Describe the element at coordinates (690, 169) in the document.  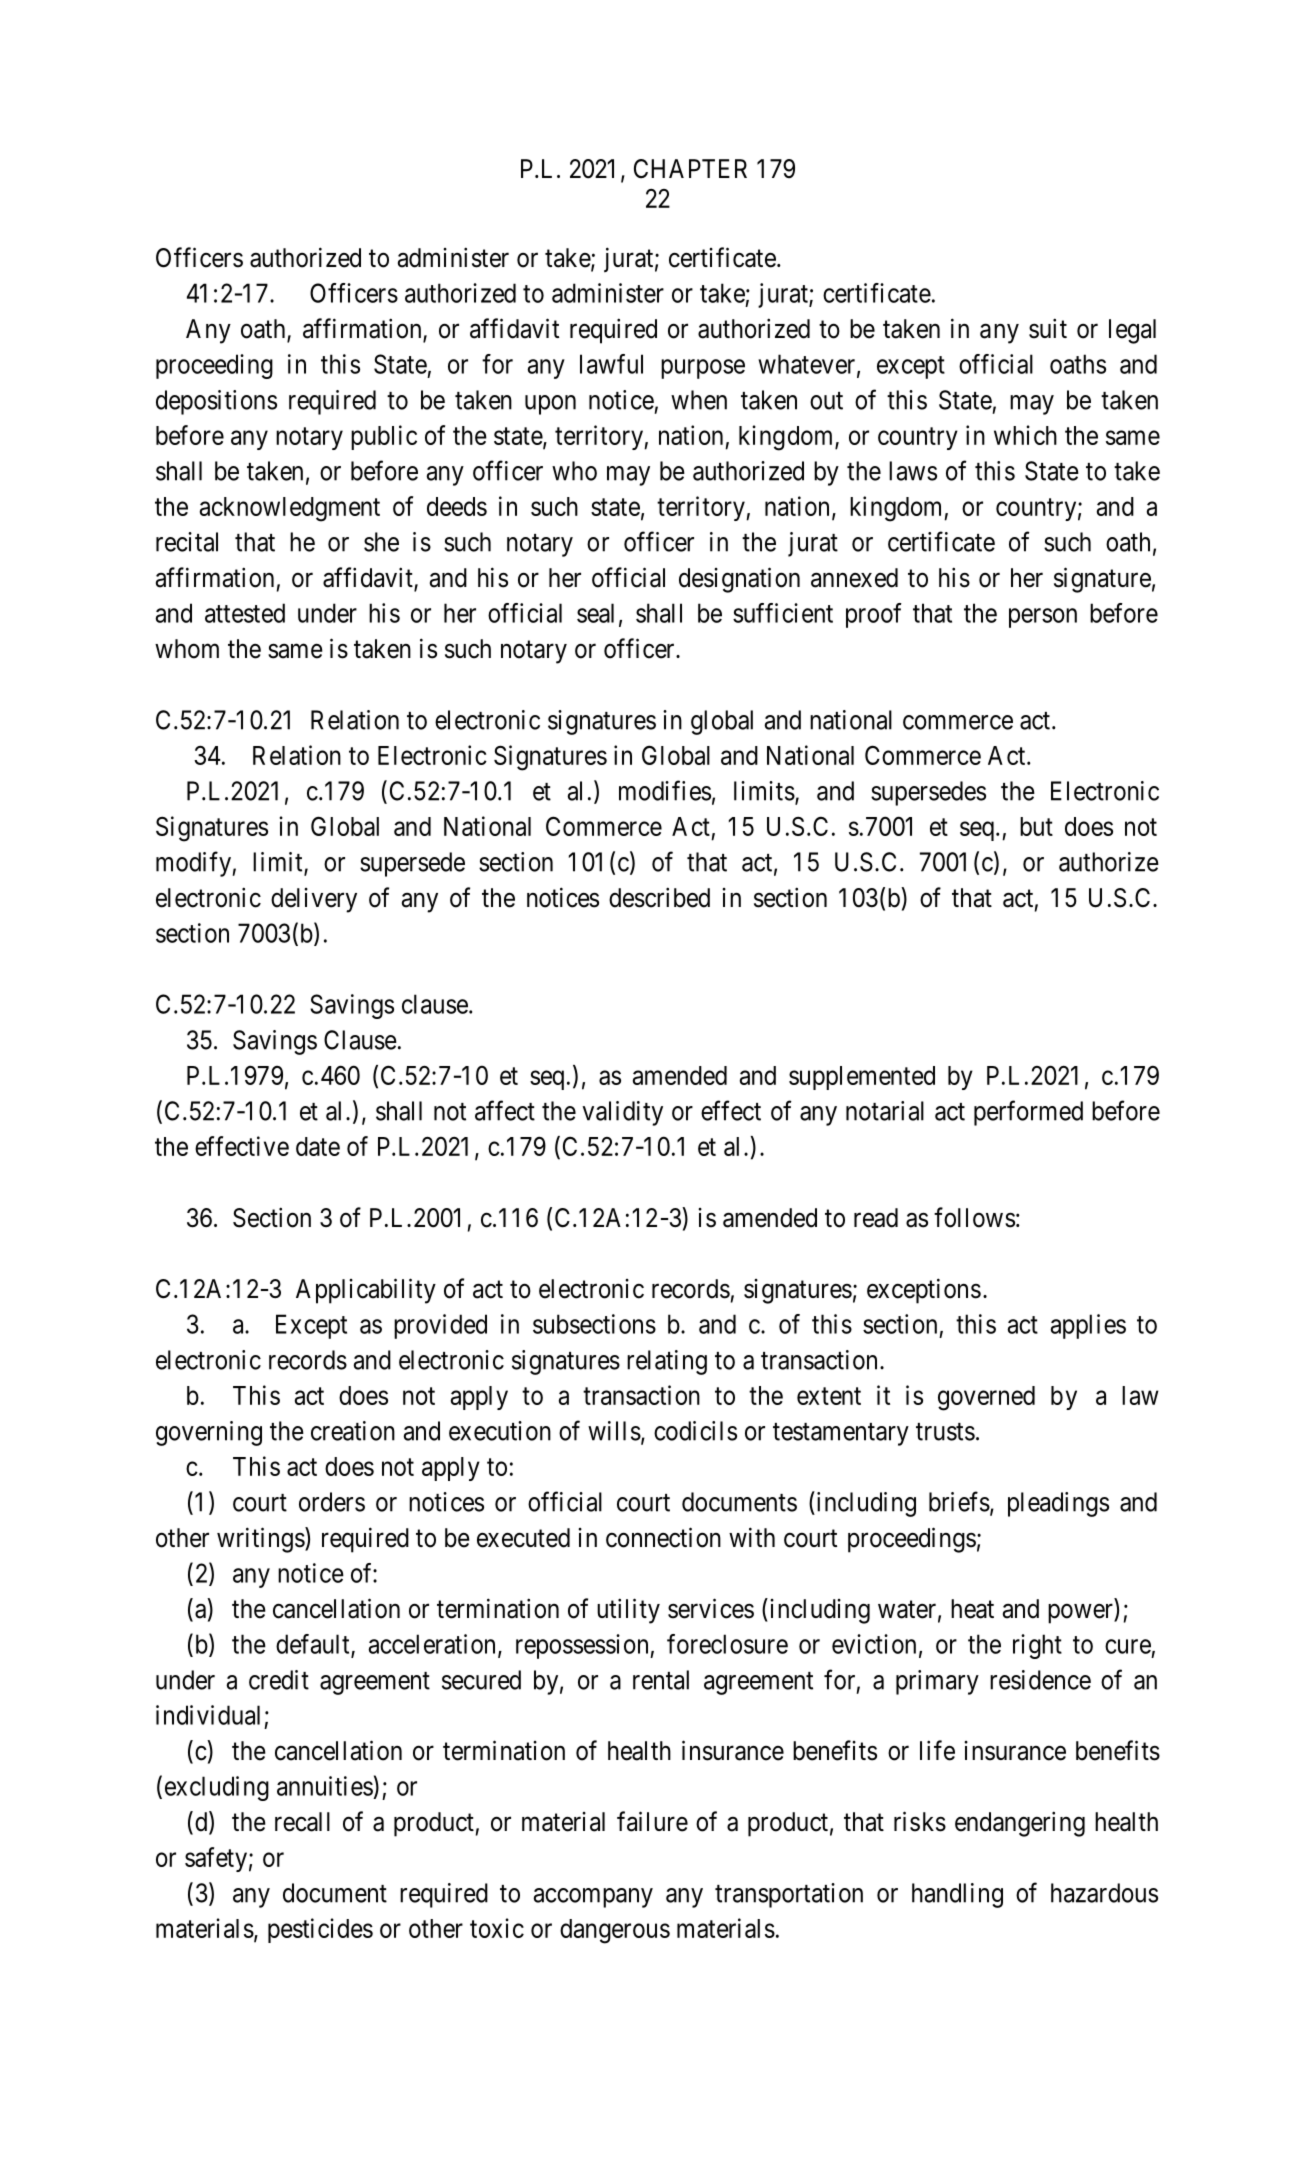
I see `CHAPTER` at that location.
